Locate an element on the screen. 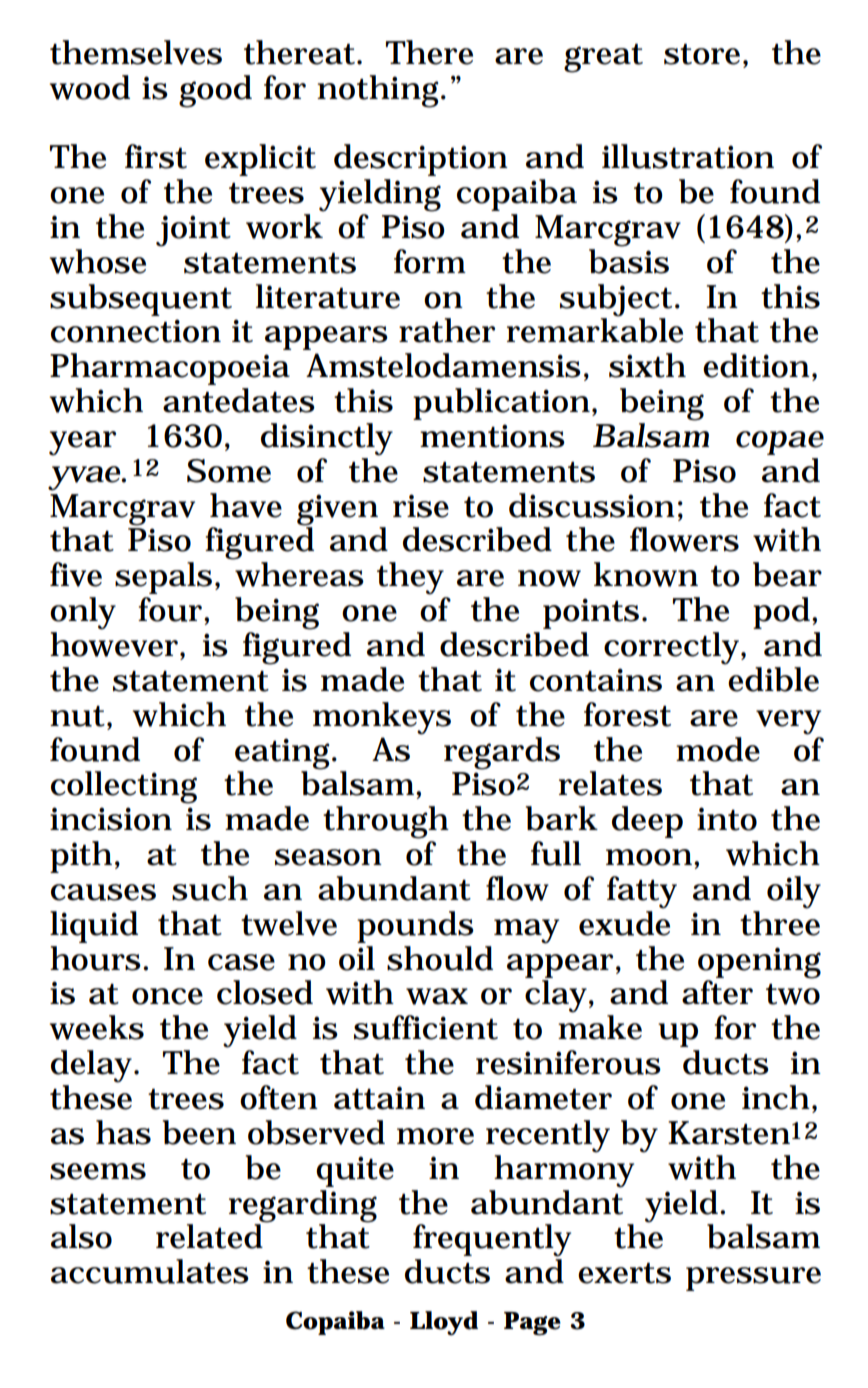 The height and width of the screenshot is (1388, 868). nothing is located at coordinates (380, 91).
